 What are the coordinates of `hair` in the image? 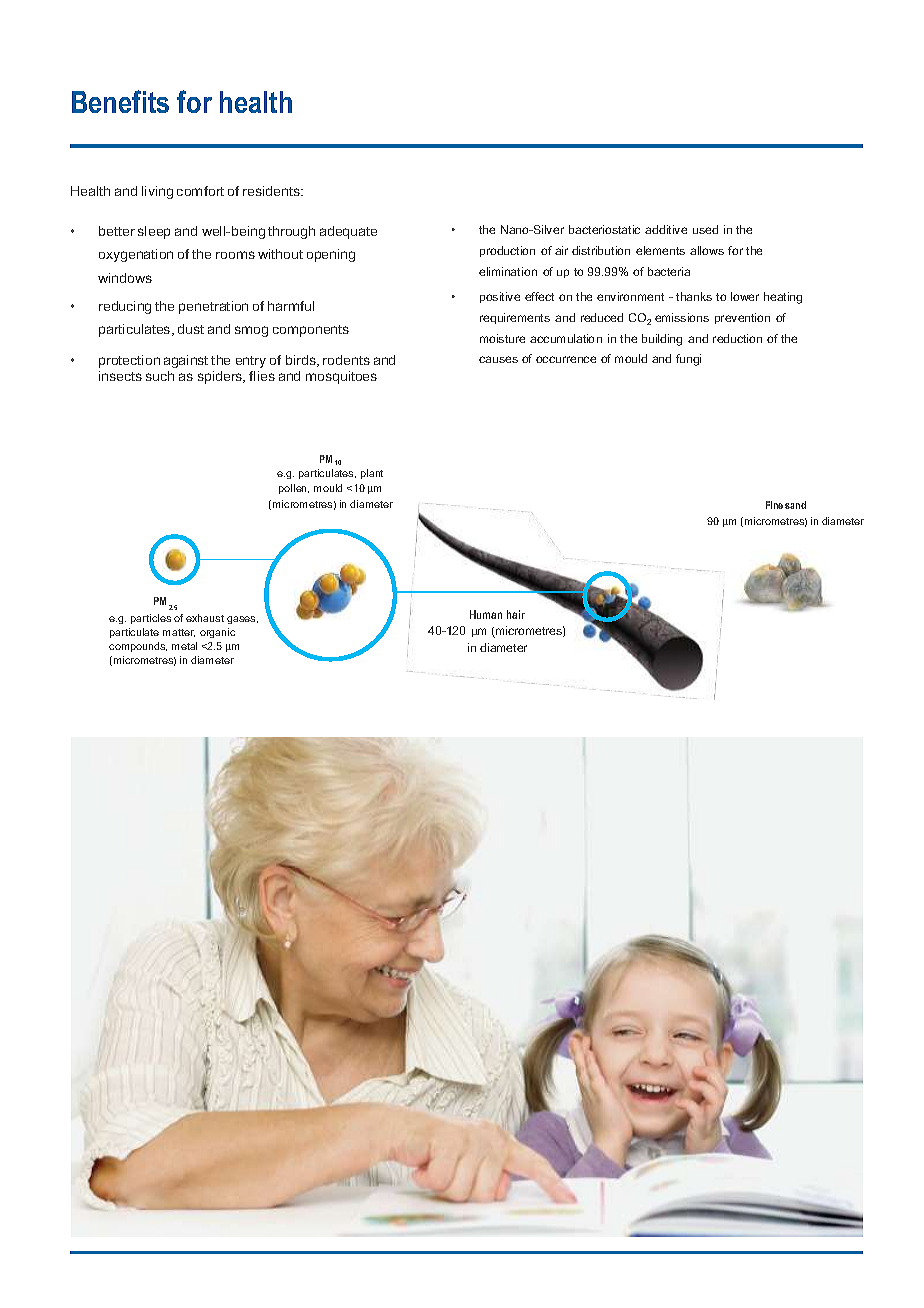 It's located at (516, 614).
